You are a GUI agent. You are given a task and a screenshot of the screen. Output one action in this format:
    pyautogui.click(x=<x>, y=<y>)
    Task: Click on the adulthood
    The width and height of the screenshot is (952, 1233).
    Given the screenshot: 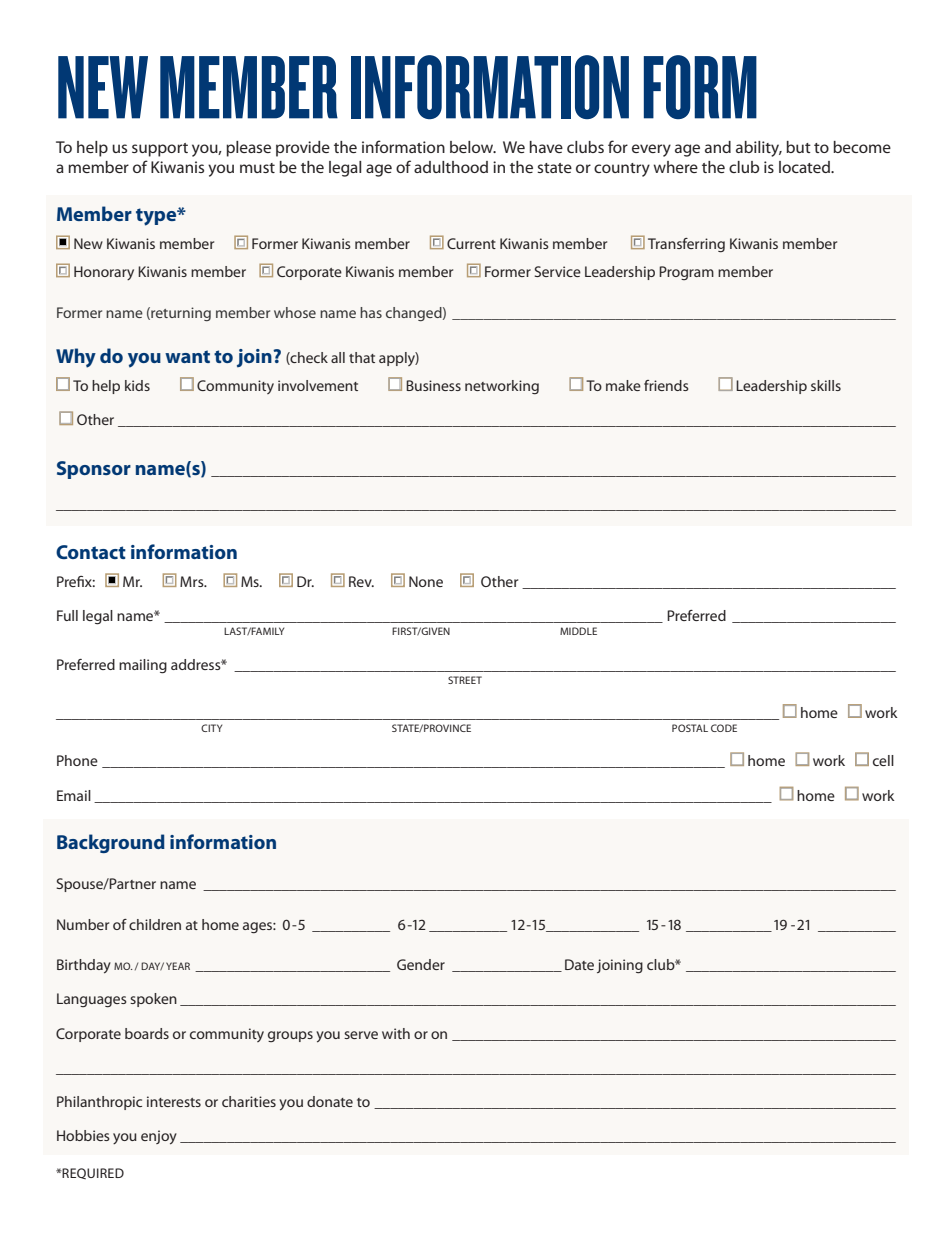 What is the action you would take?
    pyautogui.click(x=451, y=167)
